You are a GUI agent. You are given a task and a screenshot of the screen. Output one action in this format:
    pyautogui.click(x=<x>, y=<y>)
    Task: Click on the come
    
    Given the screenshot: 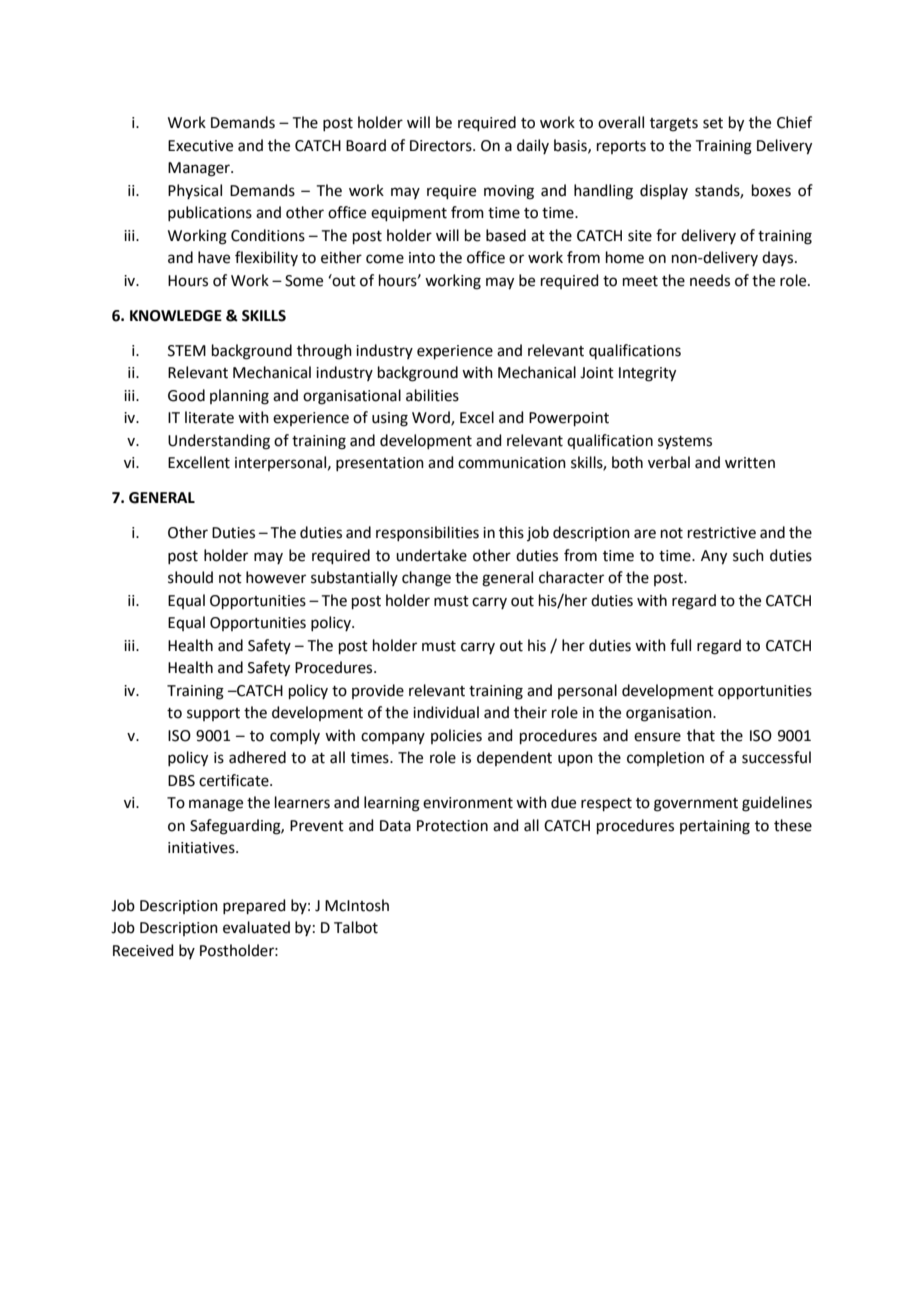 What is the action you would take?
    pyautogui.click(x=385, y=259)
